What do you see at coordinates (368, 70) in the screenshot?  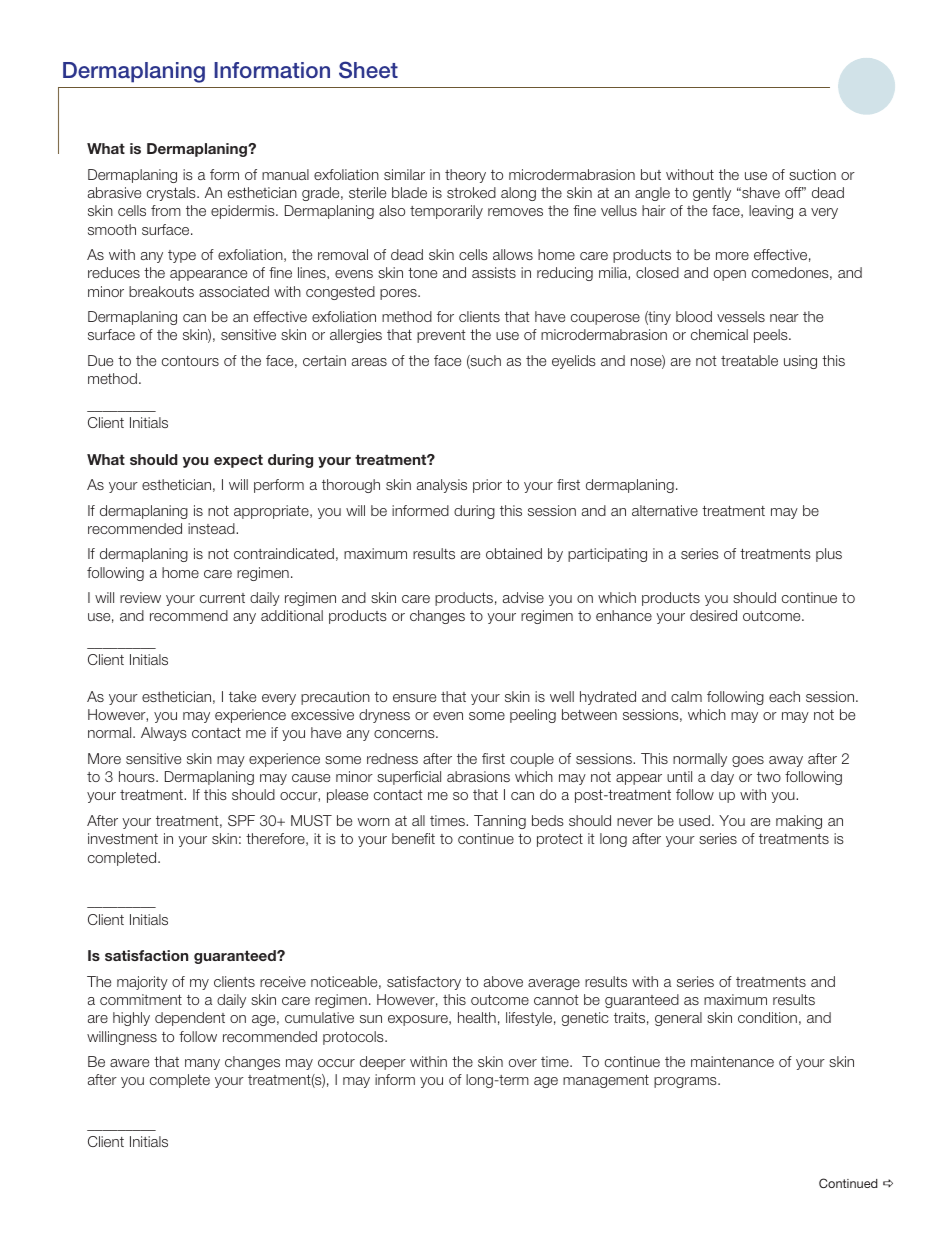 I see `Sheet` at bounding box center [368, 70].
